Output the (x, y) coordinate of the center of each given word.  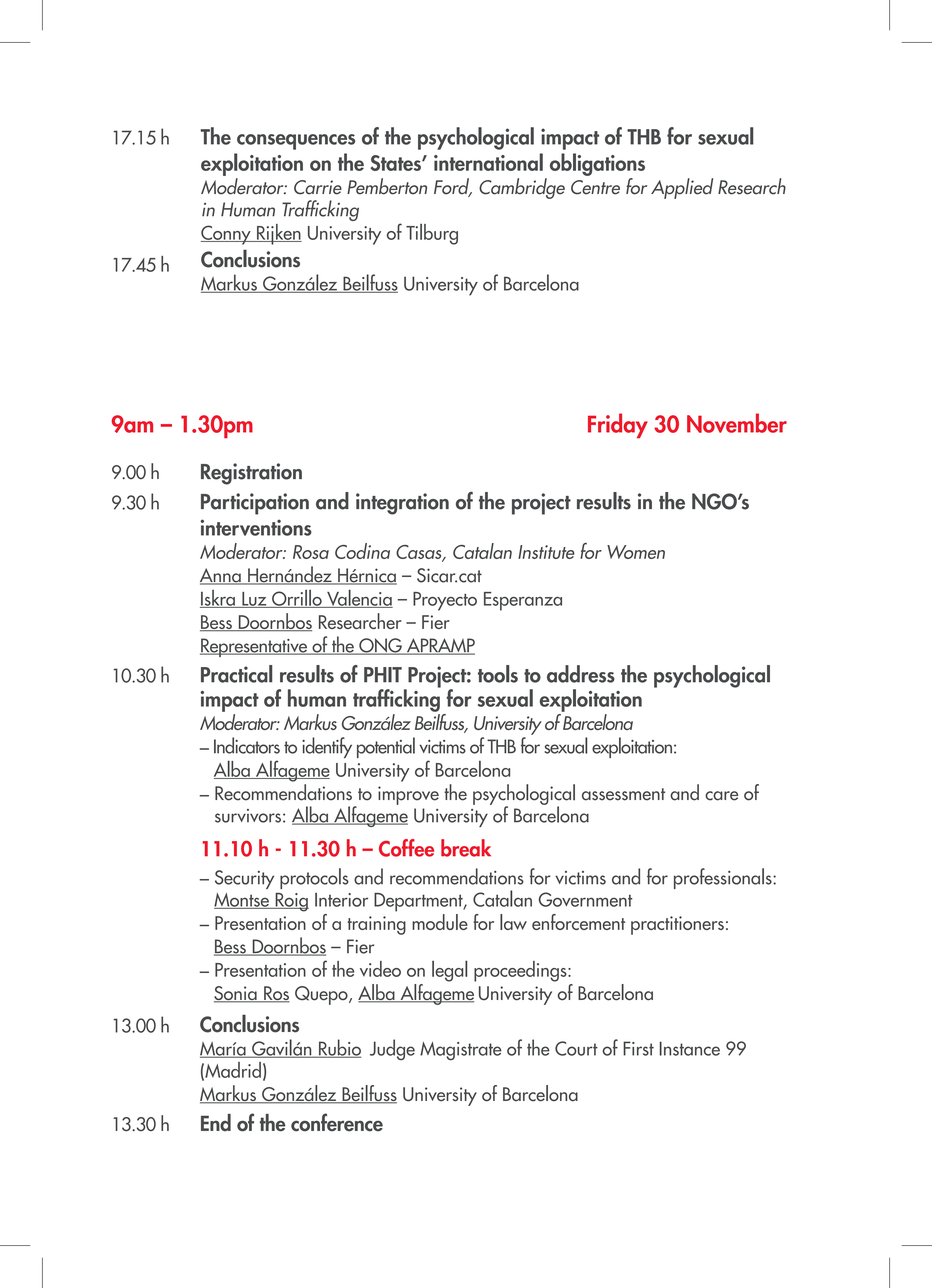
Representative (255, 647)
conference (337, 1122)
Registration (251, 474)
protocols (314, 878)
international (488, 162)
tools (498, 674)
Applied (682, 188)
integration (402, 504)
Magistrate (461, 1051)
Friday (618, 425)
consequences (296, 142)
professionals (724, 878)
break (466, 848)
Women (636, 552)
